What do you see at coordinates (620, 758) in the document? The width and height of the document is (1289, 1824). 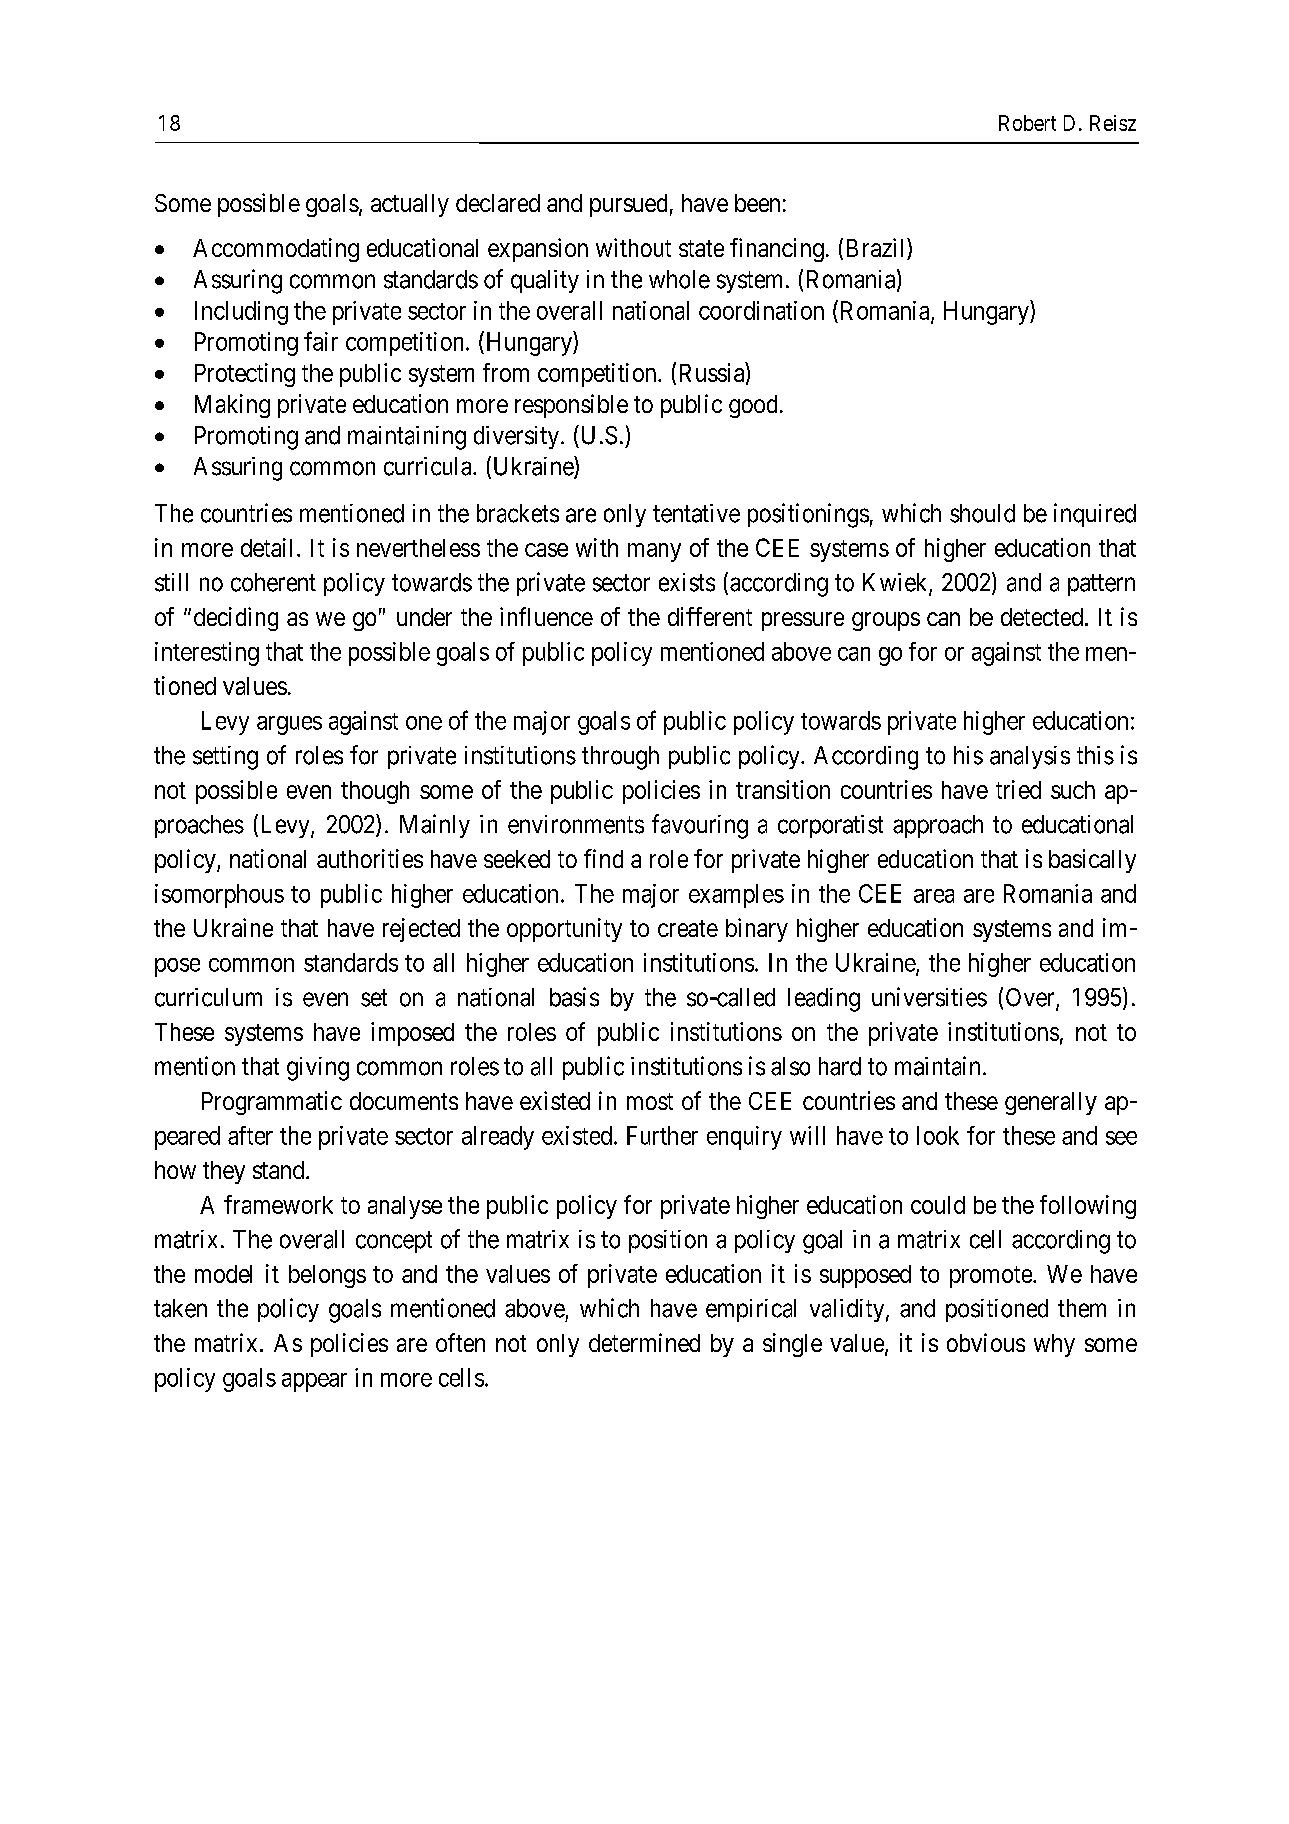 I see `through` at bounding box center [620, 758].
